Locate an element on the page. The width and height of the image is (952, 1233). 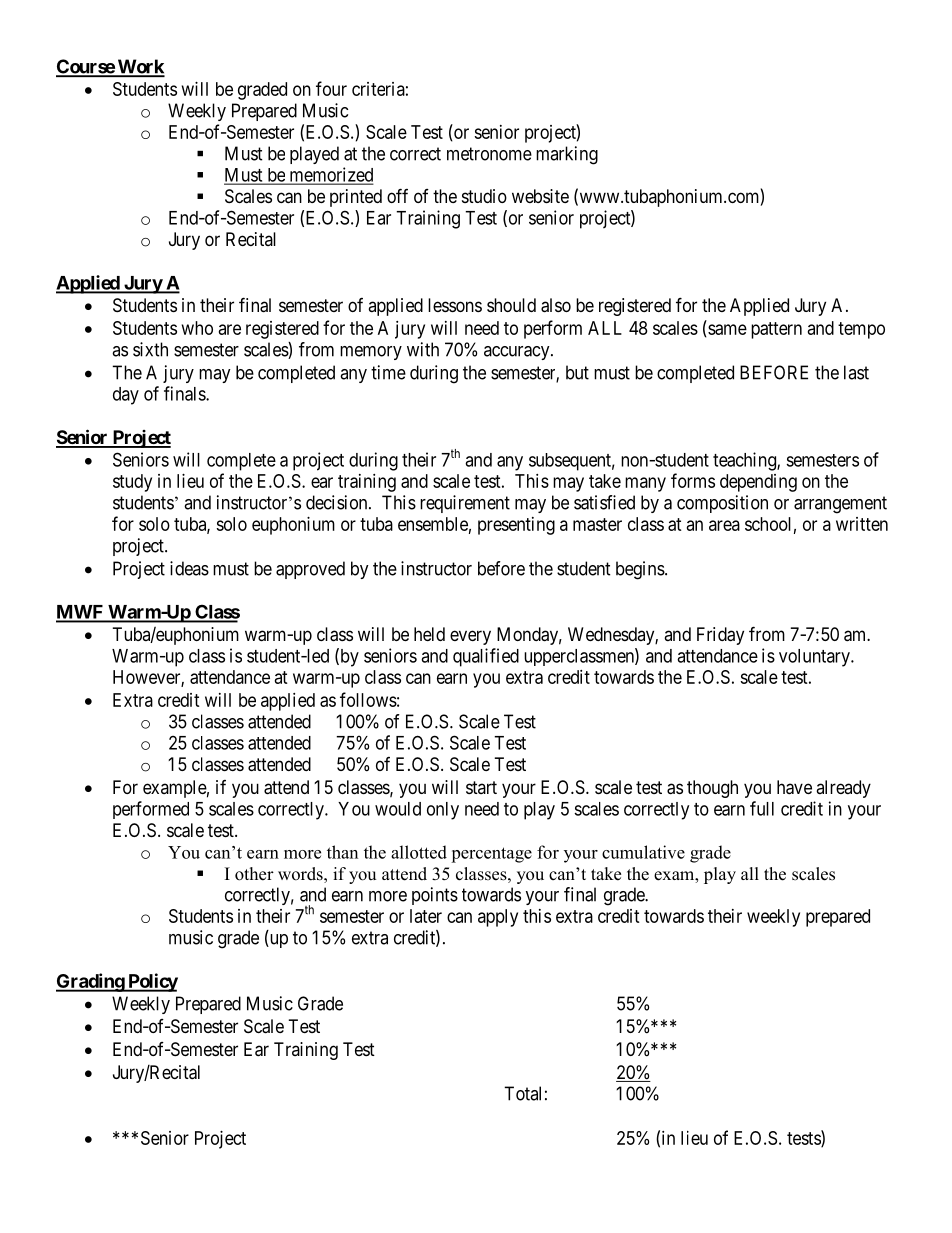
metronome is located at coordinates (489, 154).
